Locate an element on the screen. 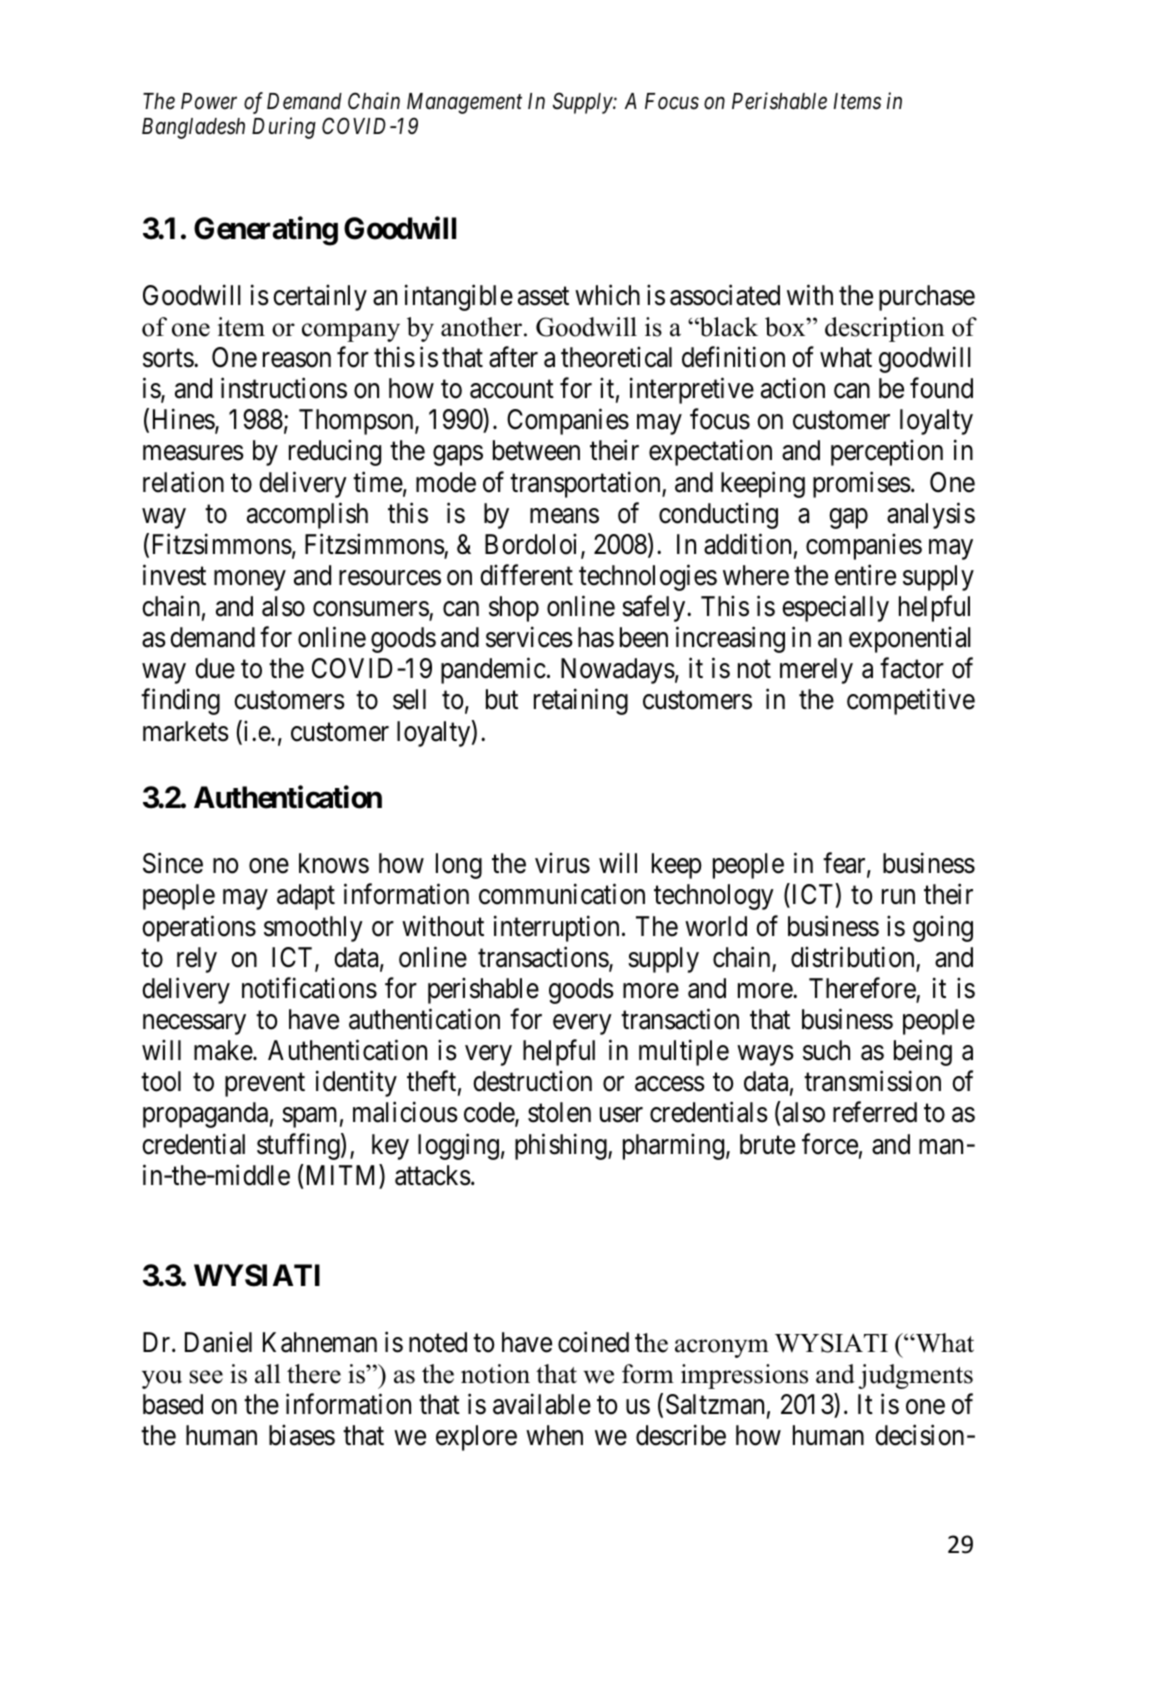 This screenshot has height=1682, width=1151. distribution is located at coordinates (852, 957).
